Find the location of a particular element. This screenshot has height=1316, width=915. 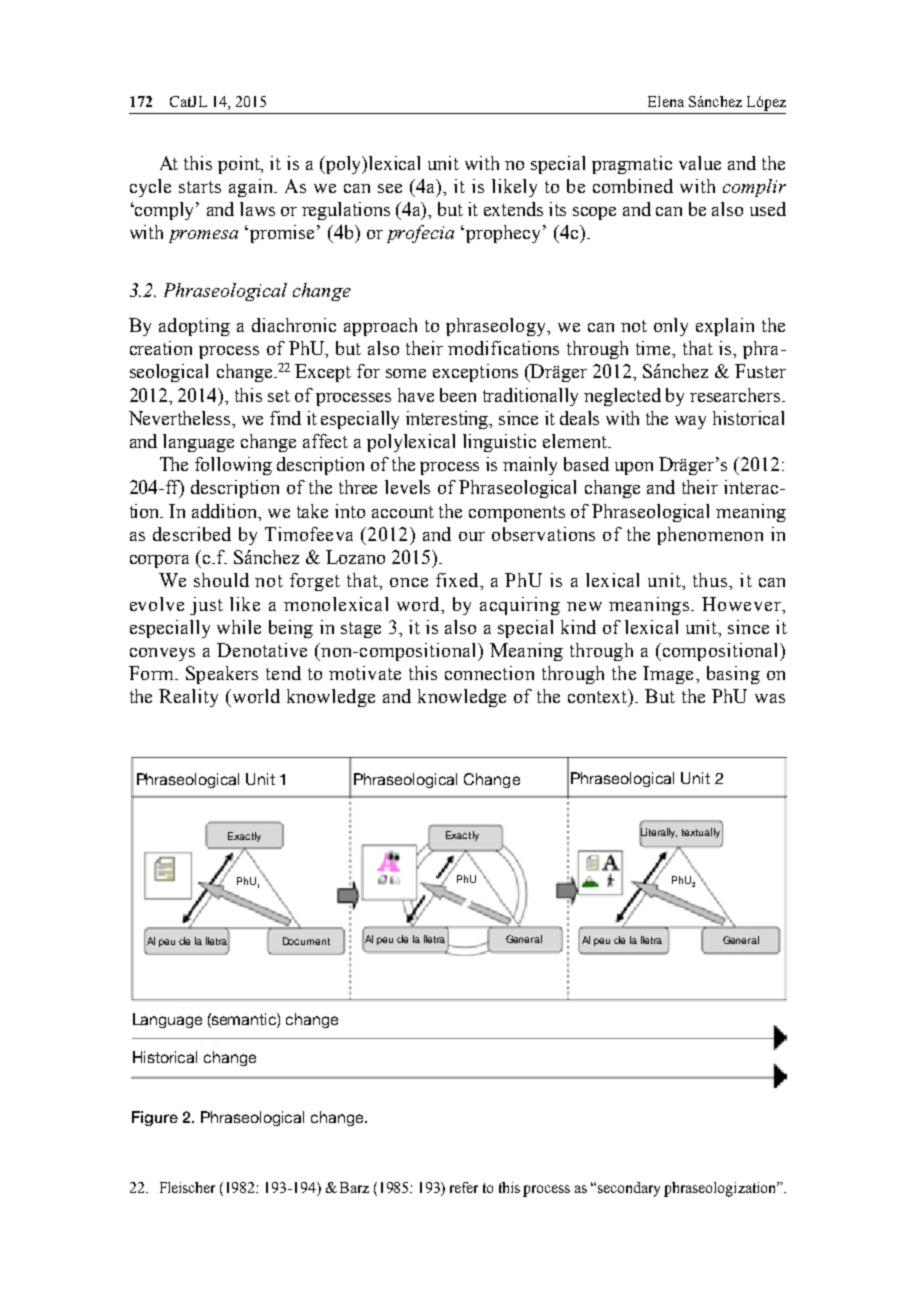

Literally is located at coordinates (658, 833).
